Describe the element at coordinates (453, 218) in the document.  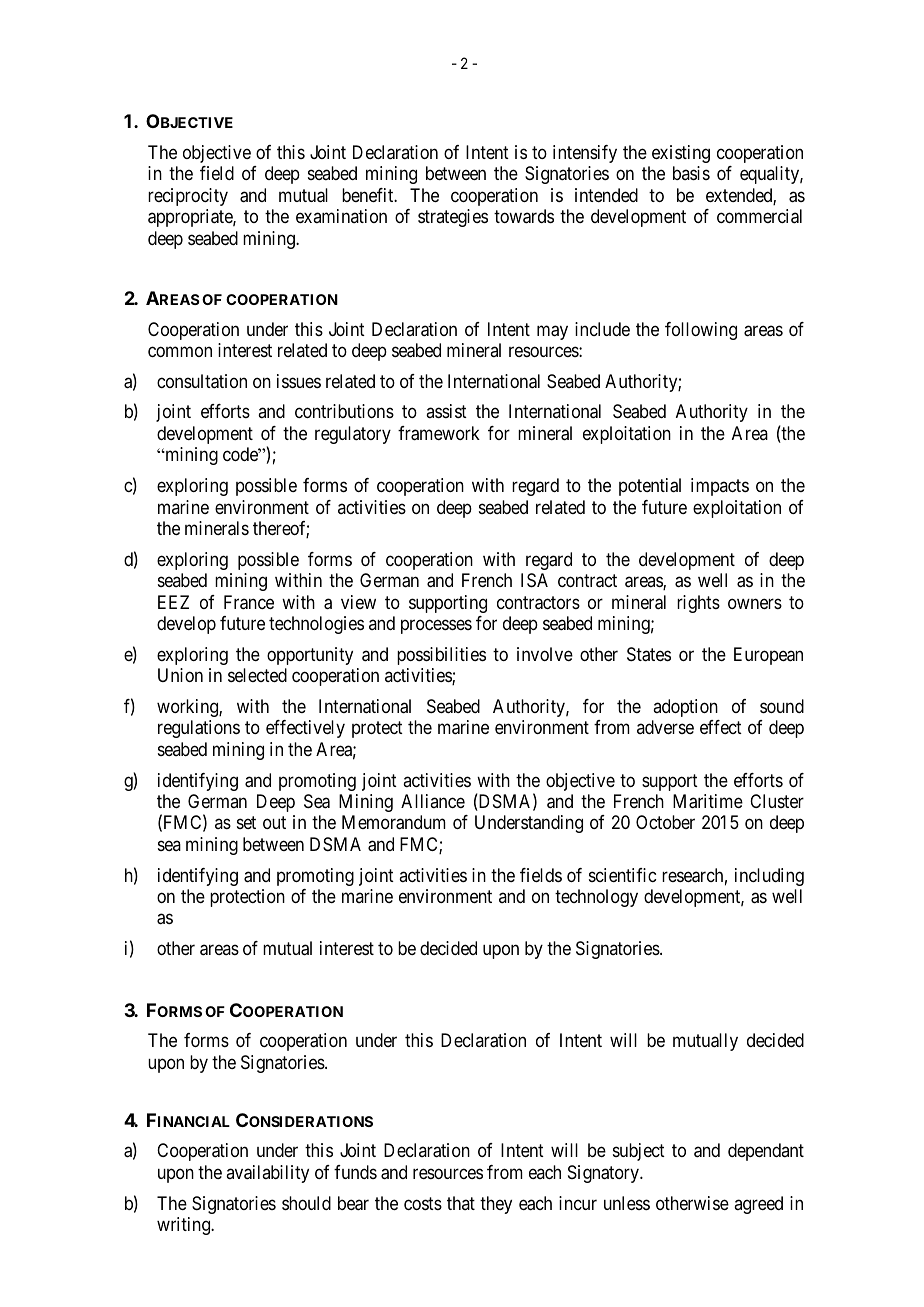
I see `strategies` at that location.
